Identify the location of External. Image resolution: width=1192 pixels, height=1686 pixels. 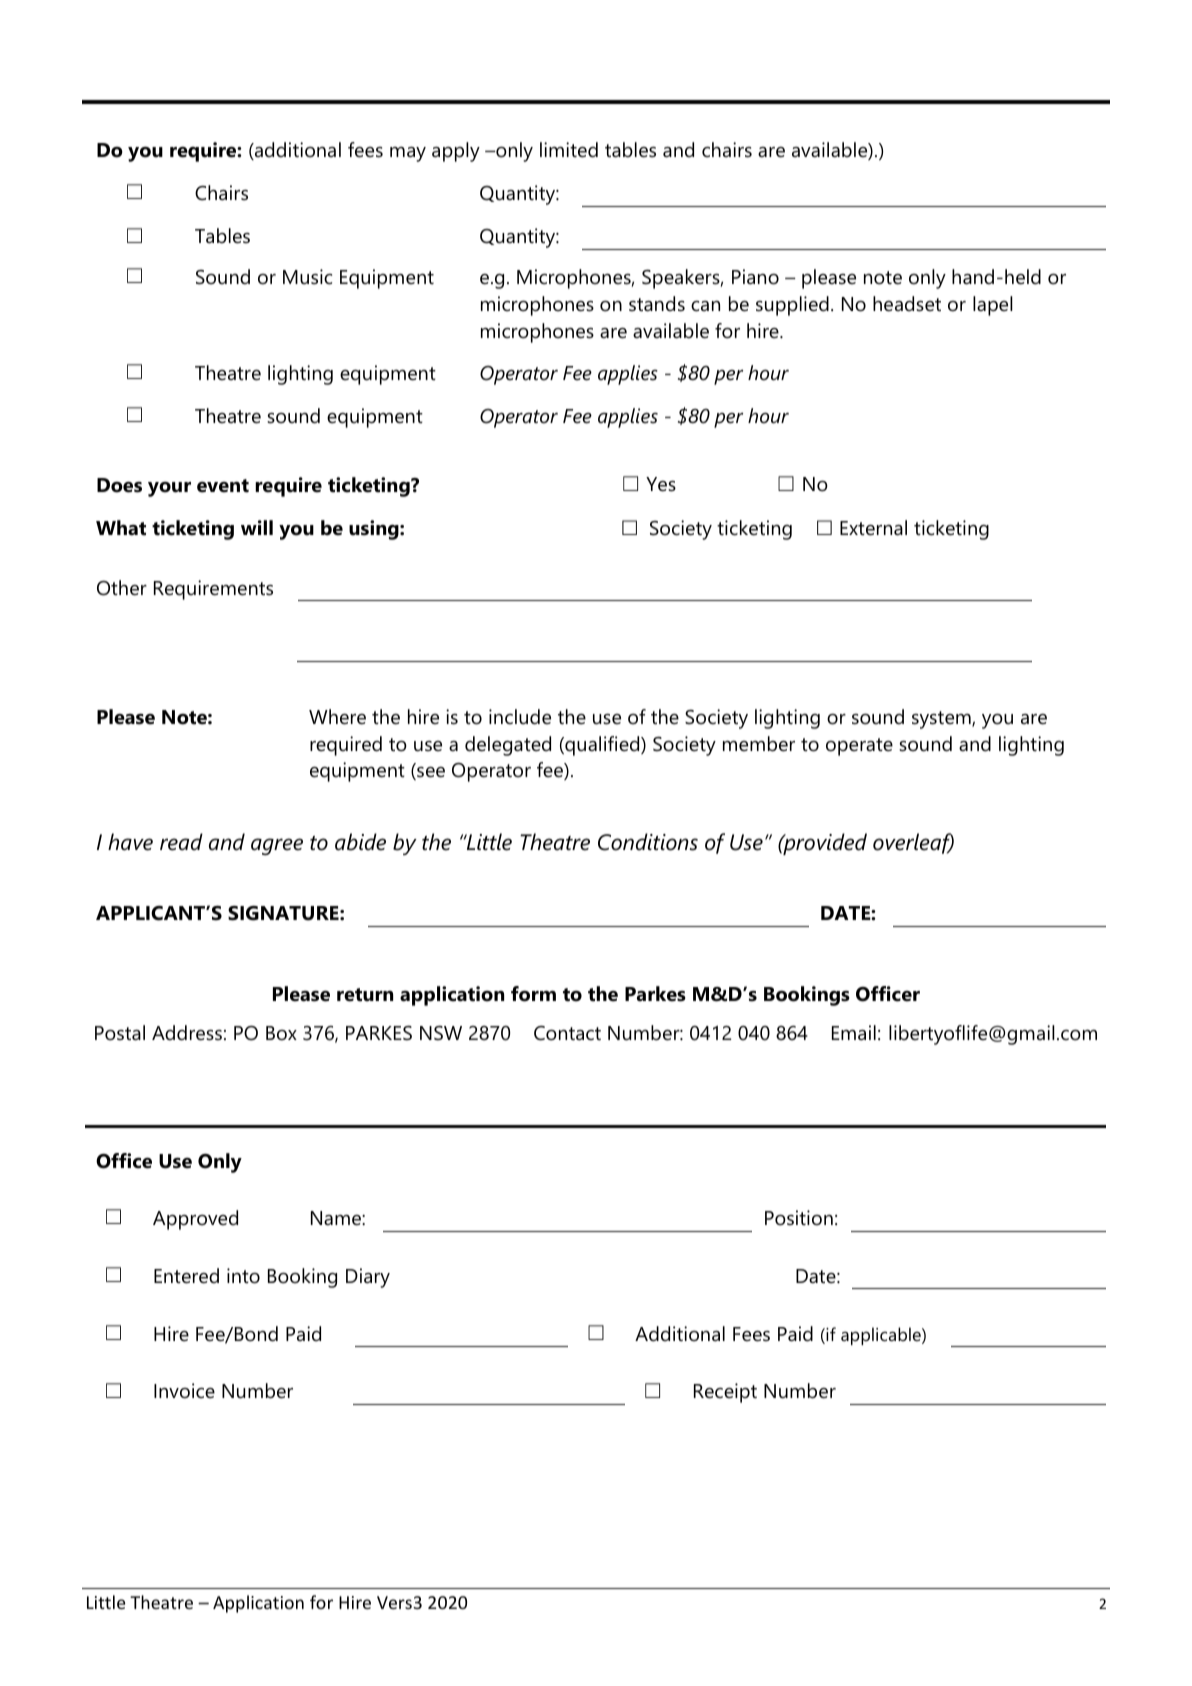
(873, 528).
